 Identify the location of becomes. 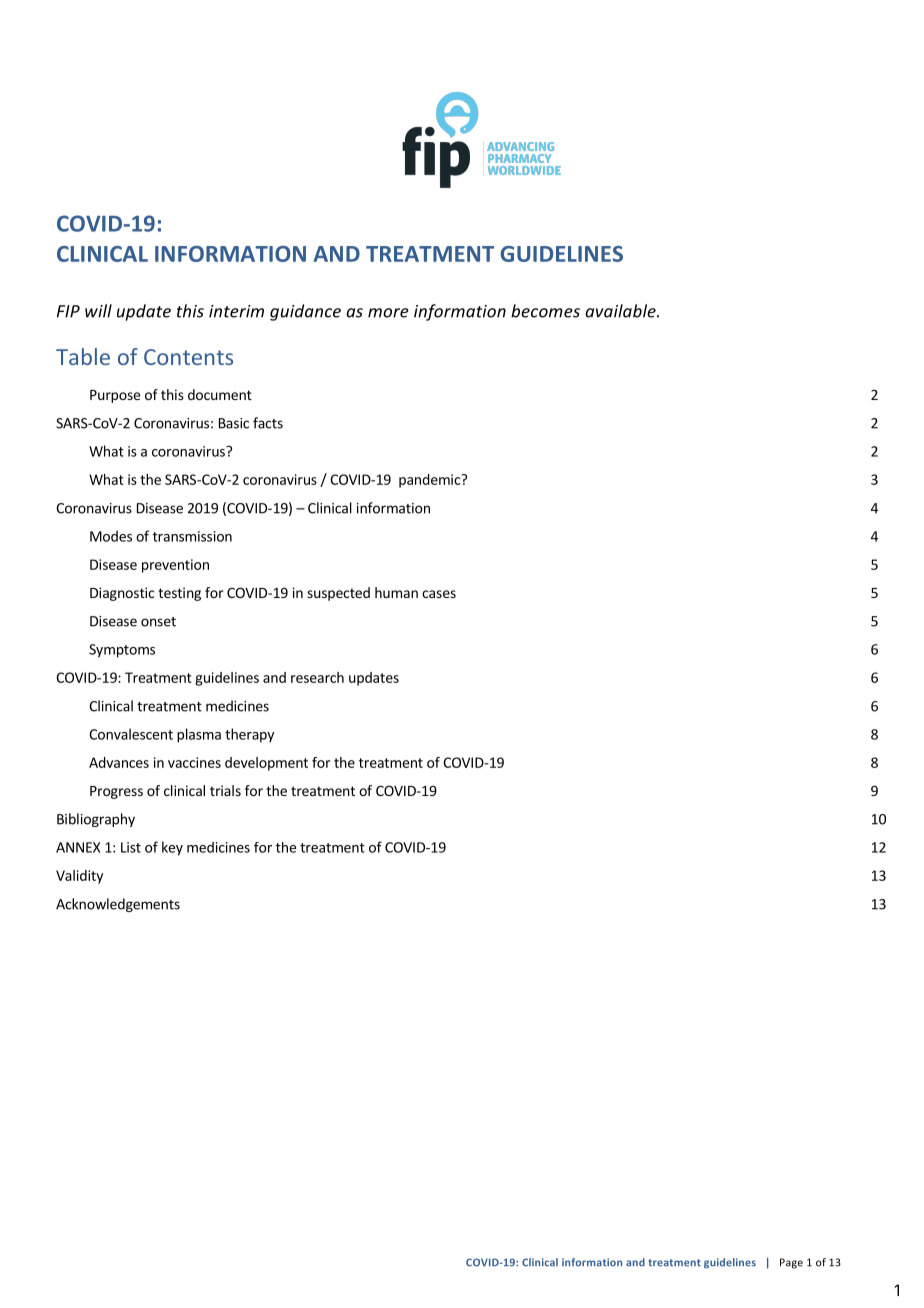
(545, 311).
